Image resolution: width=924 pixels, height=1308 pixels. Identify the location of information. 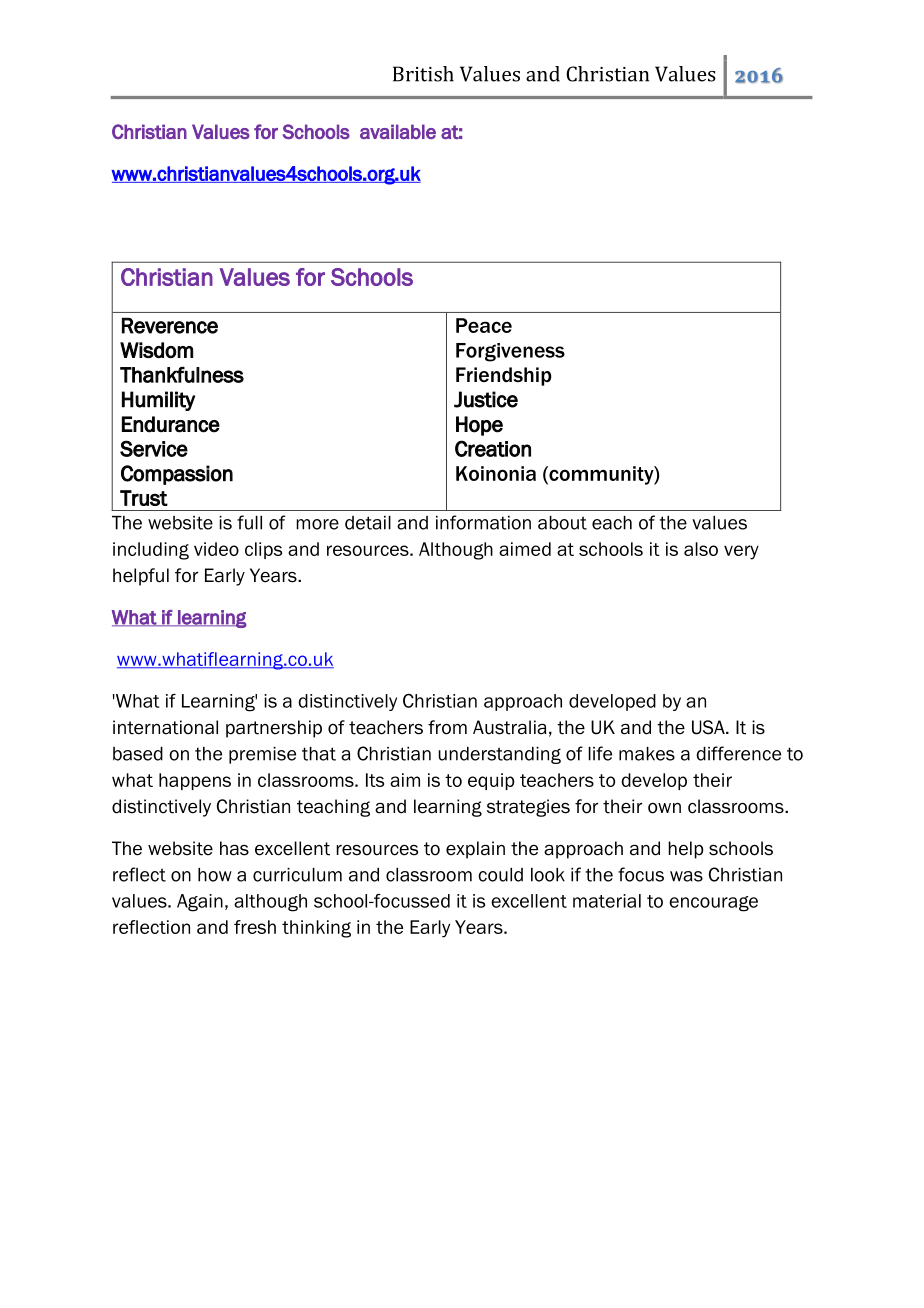
(483, 522).
